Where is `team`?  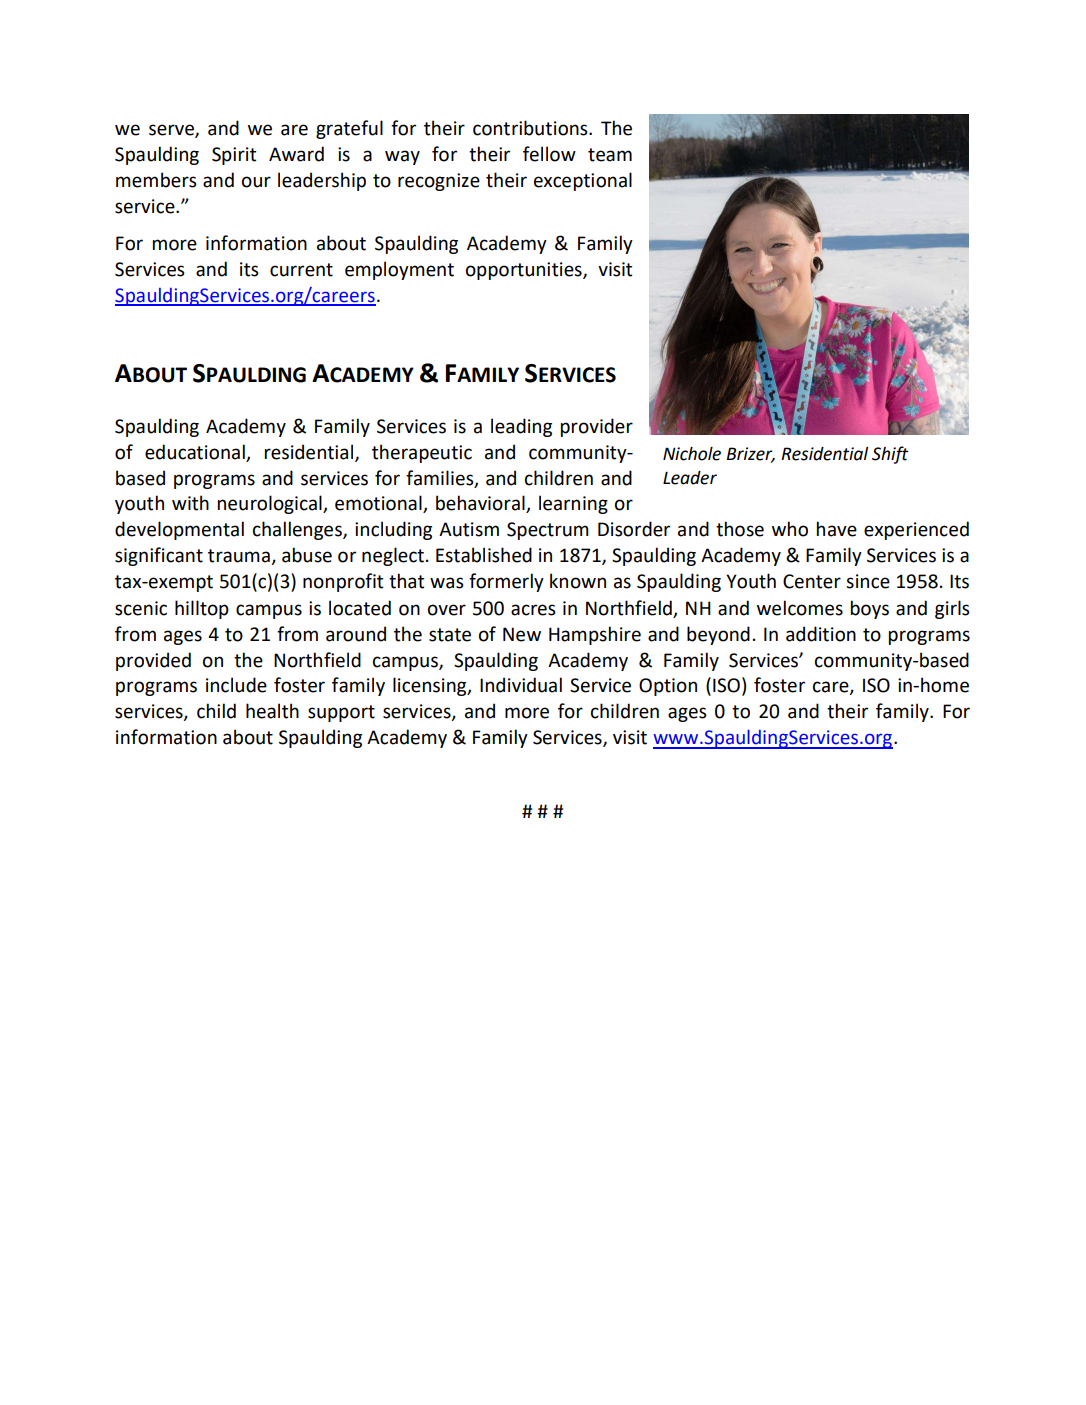 team is located at coordinates (610, 155).
